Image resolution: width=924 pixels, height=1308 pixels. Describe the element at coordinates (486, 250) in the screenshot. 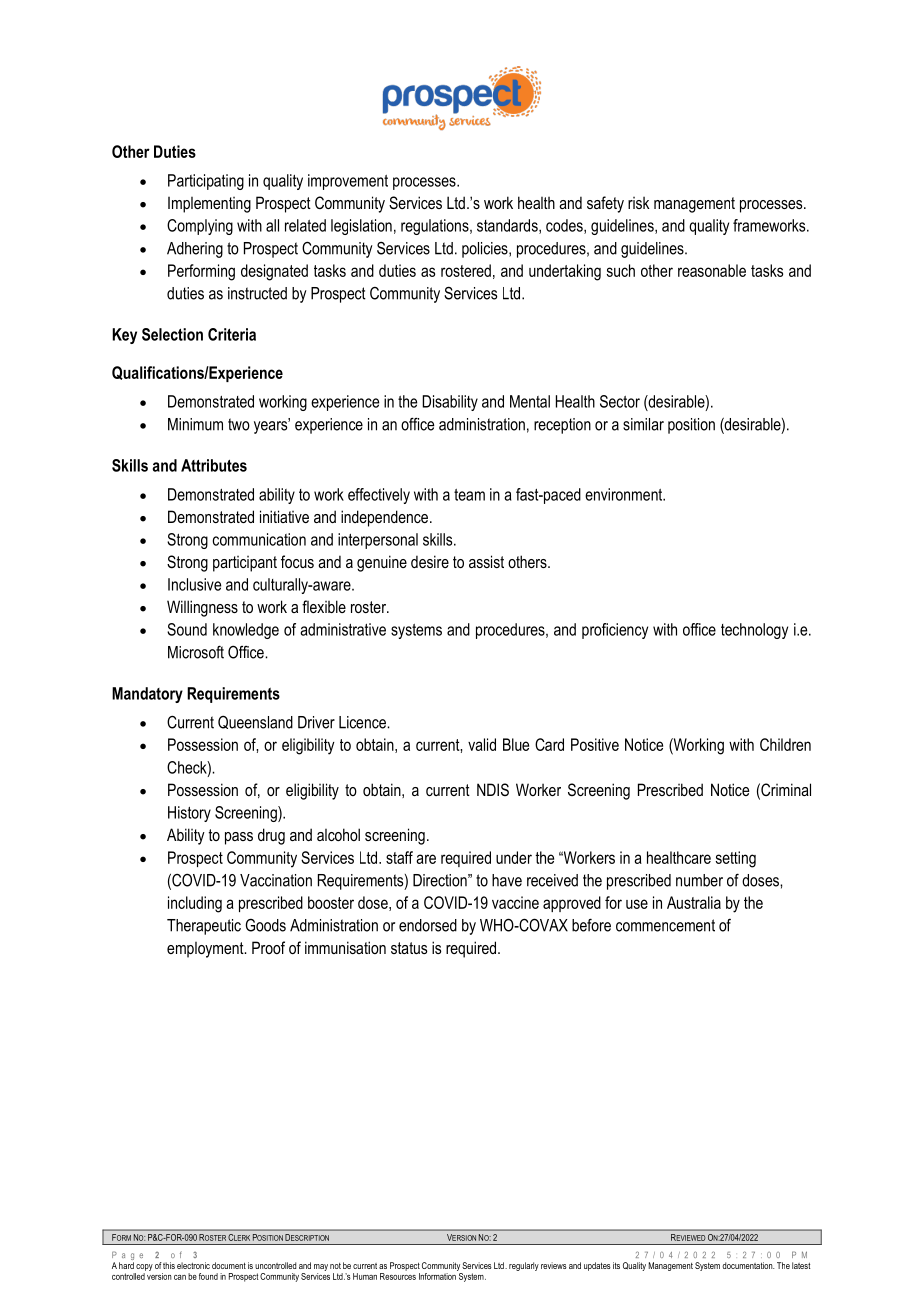

I see `policies` at that location.
